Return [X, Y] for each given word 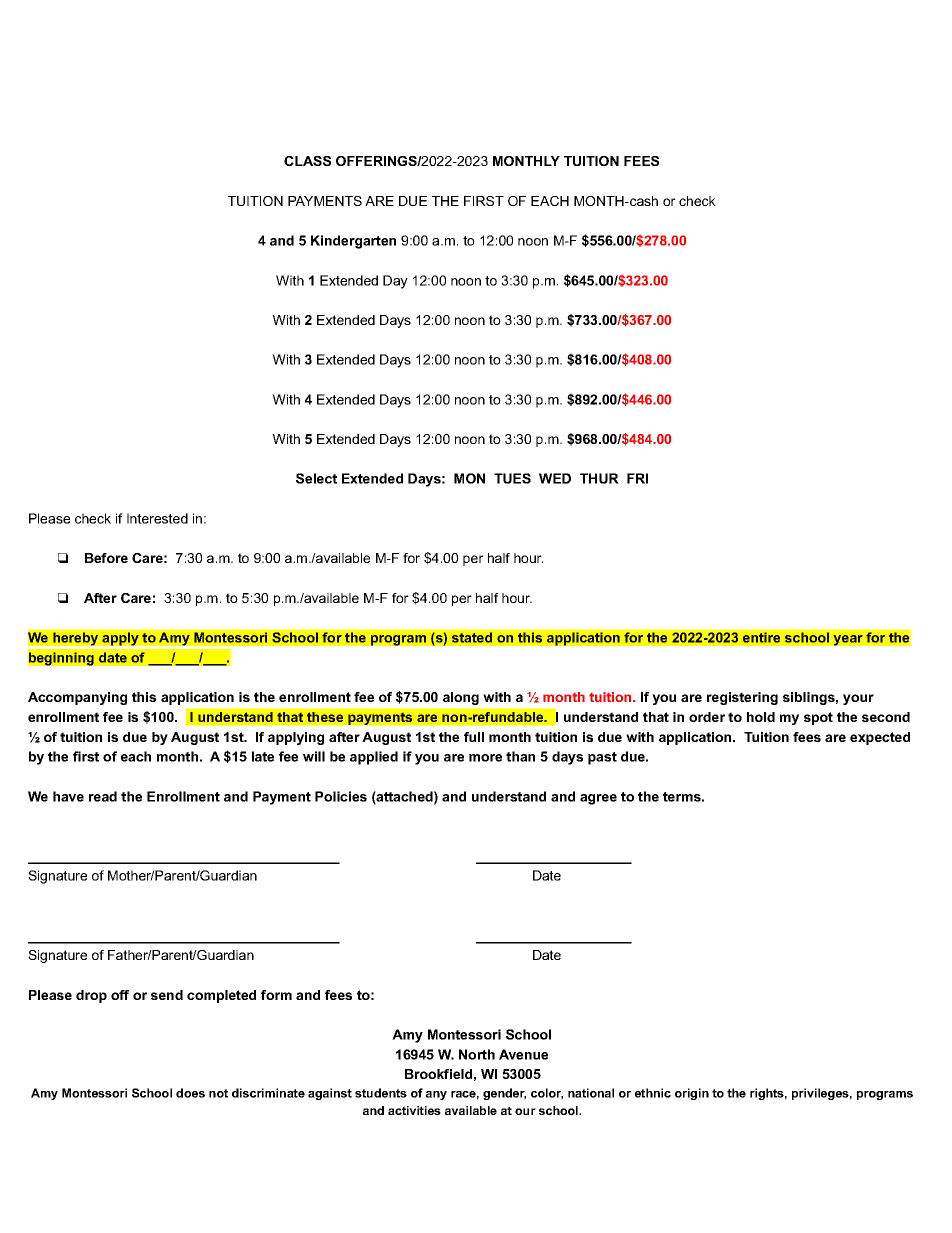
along [461, 698]
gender [504, 1094]
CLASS [307, 161]
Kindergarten [353, 242]
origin [692, 1094]
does [190, 1093]
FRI [637, 478]
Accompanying [77, 698]
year [848, 640]
